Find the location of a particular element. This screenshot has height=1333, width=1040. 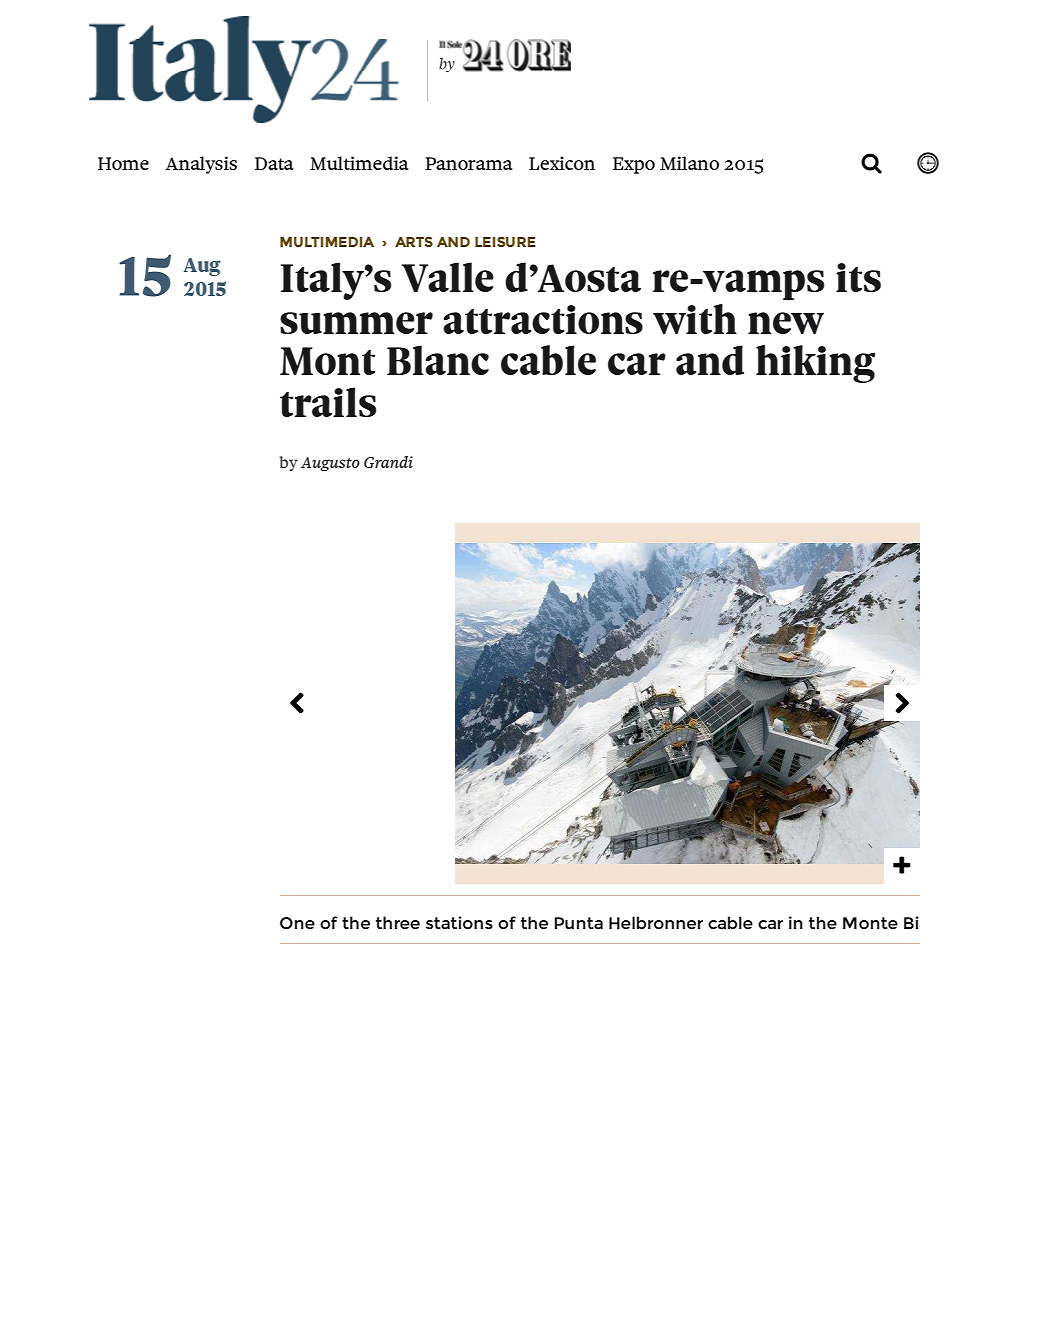

trails is located at coordinates (328, 402).
